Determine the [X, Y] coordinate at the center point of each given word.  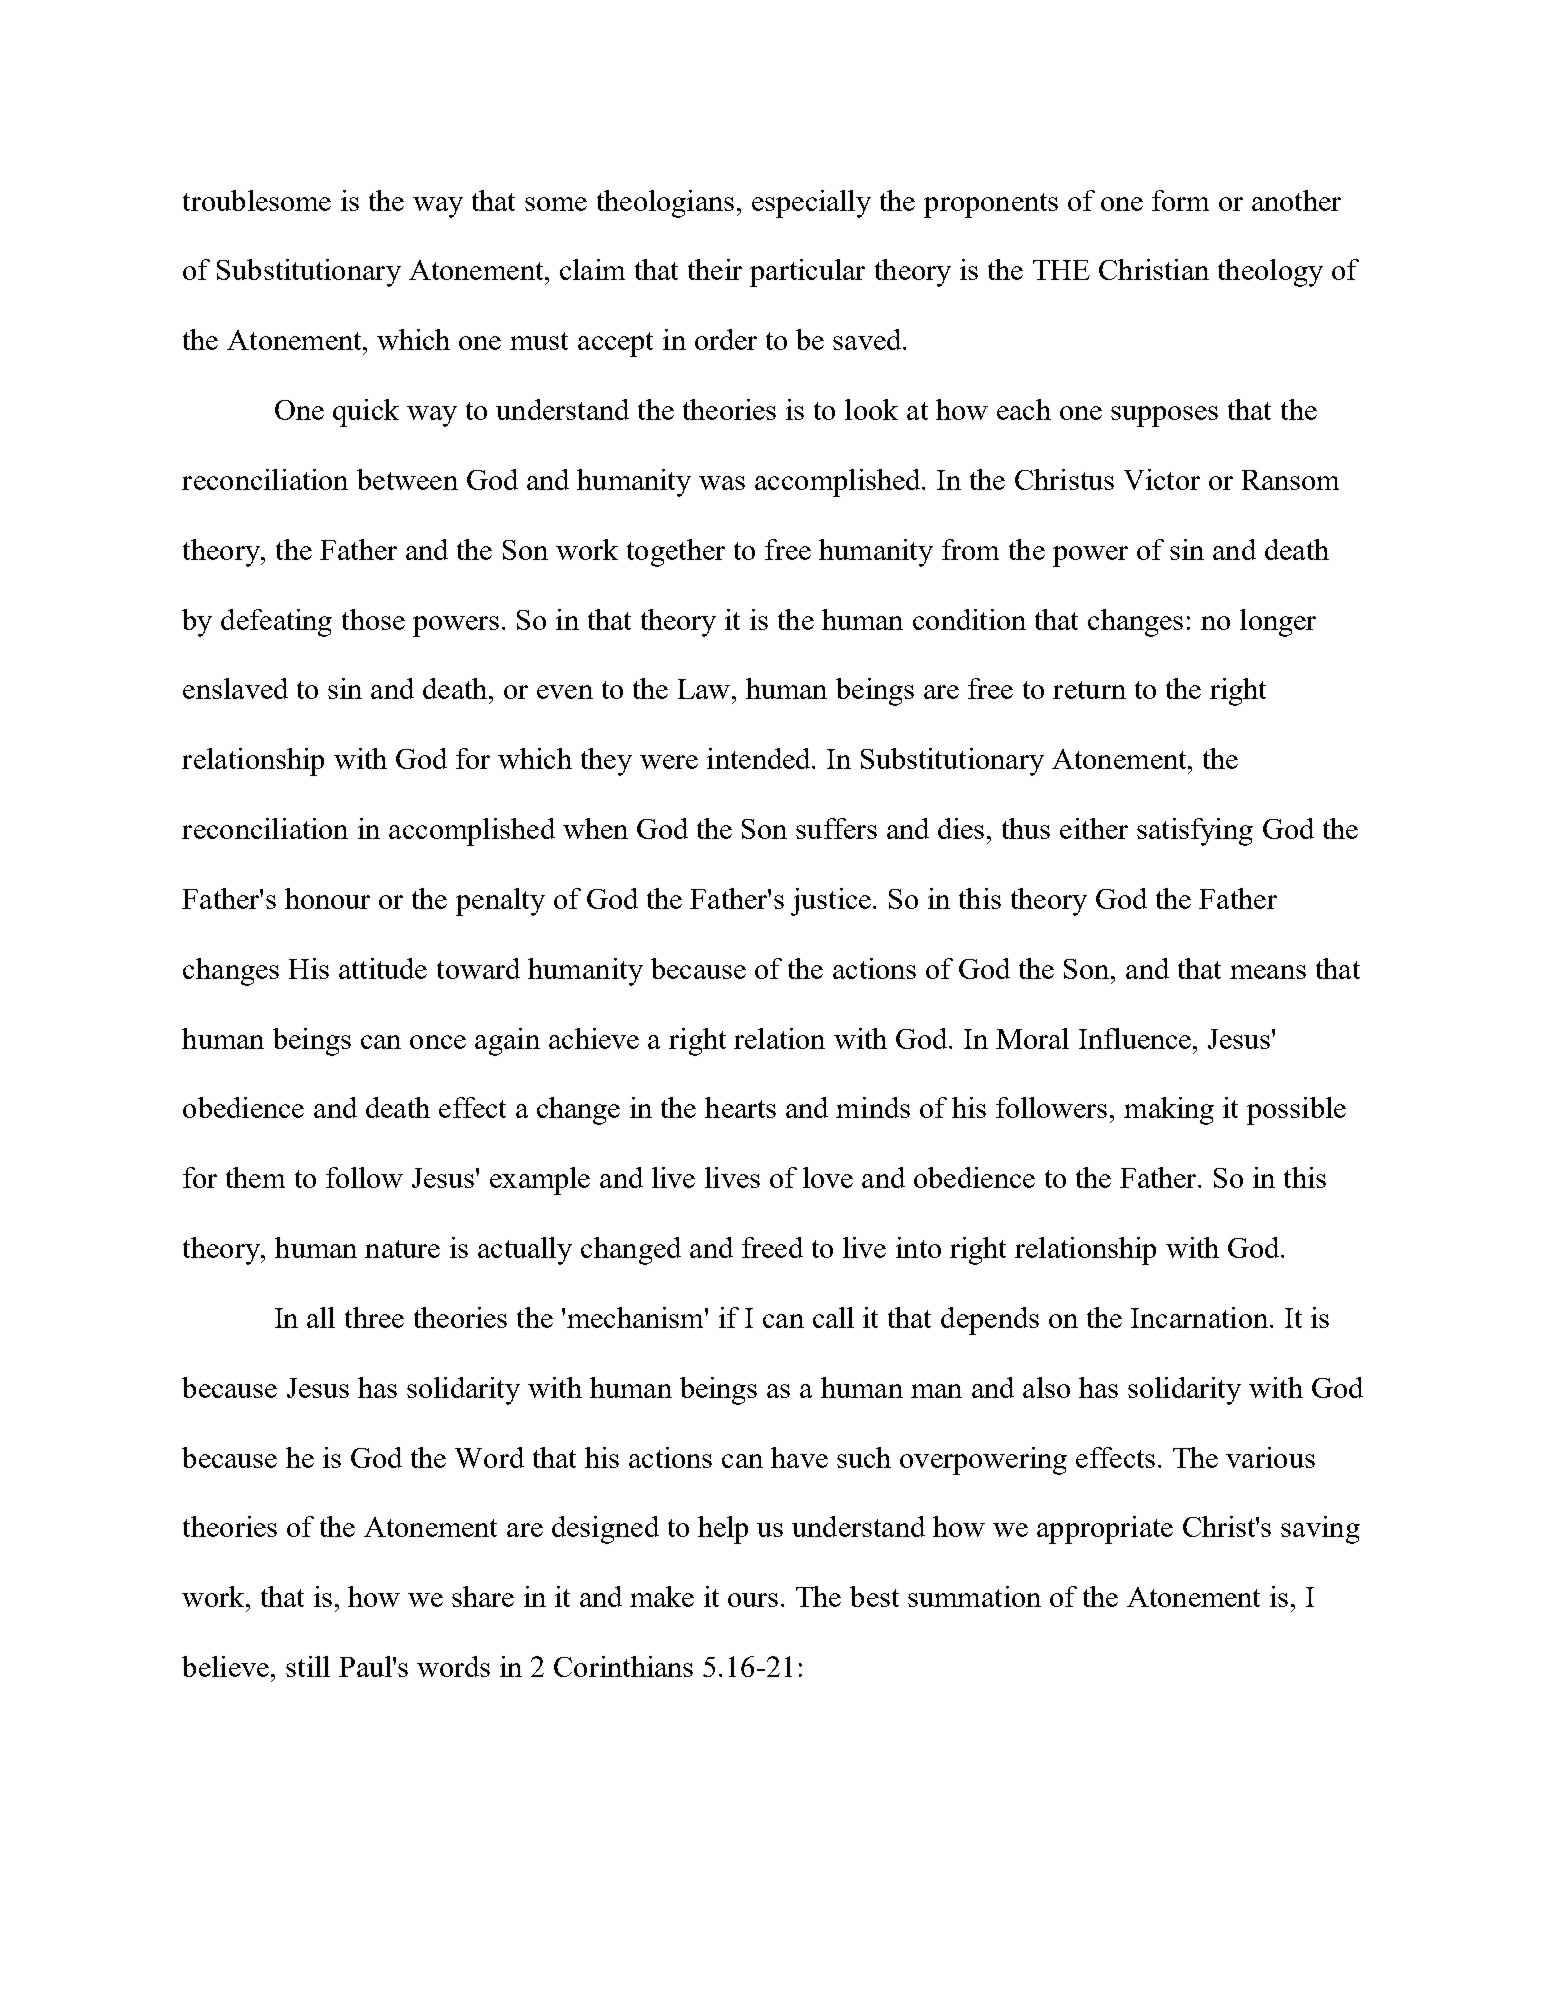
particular [807, 273]
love [828, 1177]
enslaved [235, 688]
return [1089, 690]
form [1180, 200]
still [308, 1666]
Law [705, 689]
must [539, 341]
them [255, 1177]
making [1169, 1111]
